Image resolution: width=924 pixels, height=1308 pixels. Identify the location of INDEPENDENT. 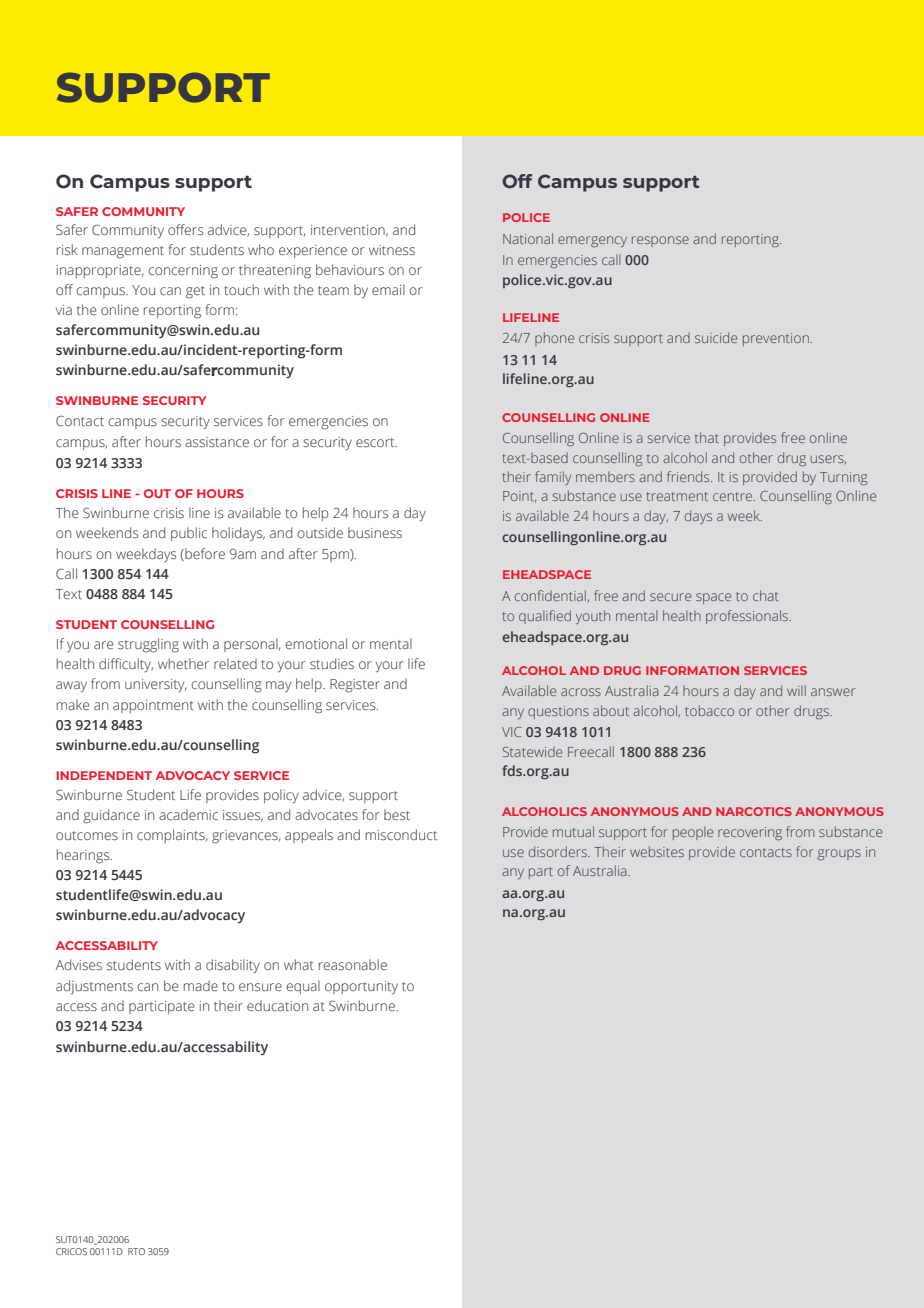
(104, 775).
